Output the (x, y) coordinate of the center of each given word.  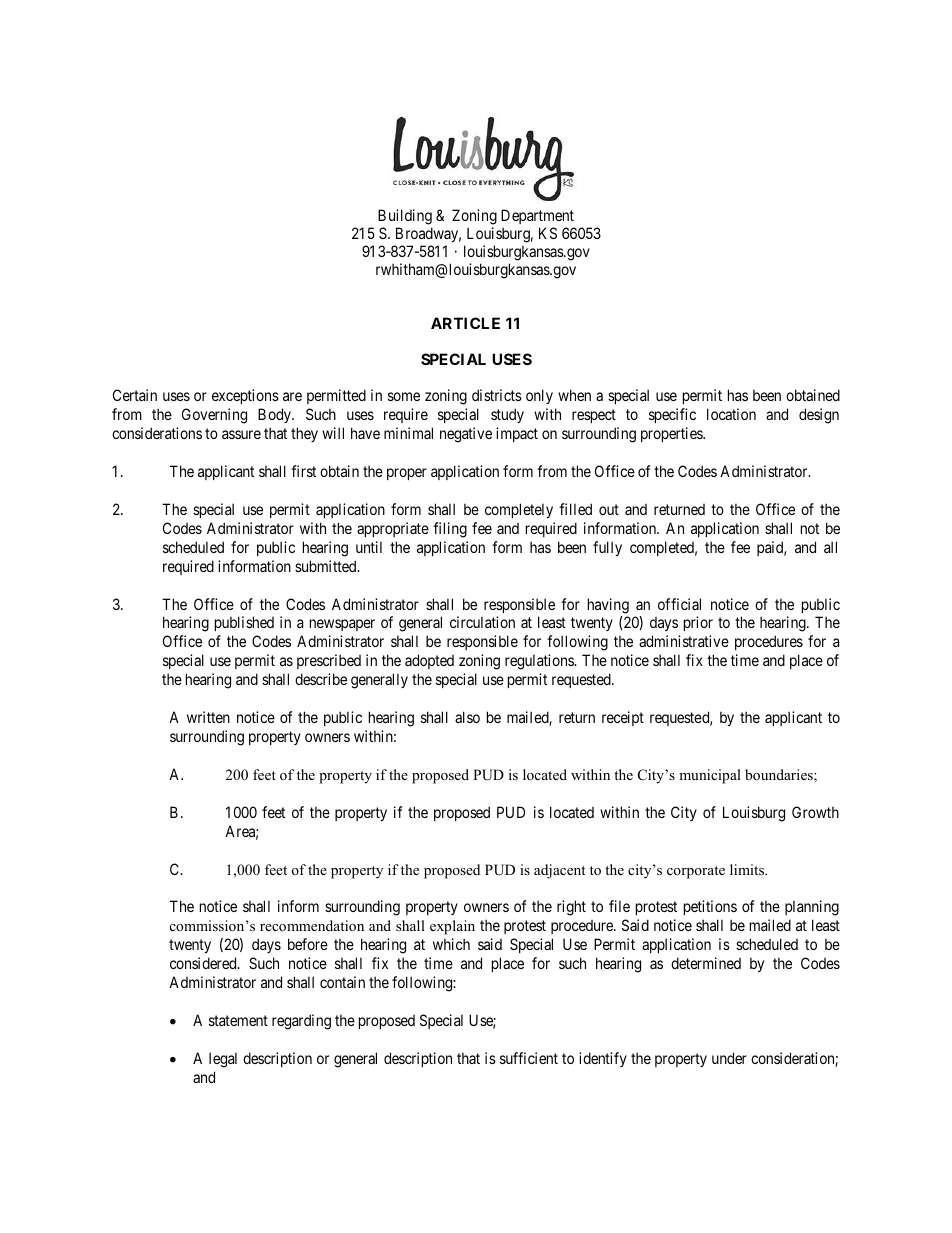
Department (538, 218)
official (679, 604)
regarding (301, 1022)
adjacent (559, 871)
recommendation (312, 925)
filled (575, 509)
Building (405, 218)
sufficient (529, 1058)
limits (748, 869)
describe (321, 679)
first (303, 471)
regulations (540, 662)
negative (466, 435)
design (819, 416)
